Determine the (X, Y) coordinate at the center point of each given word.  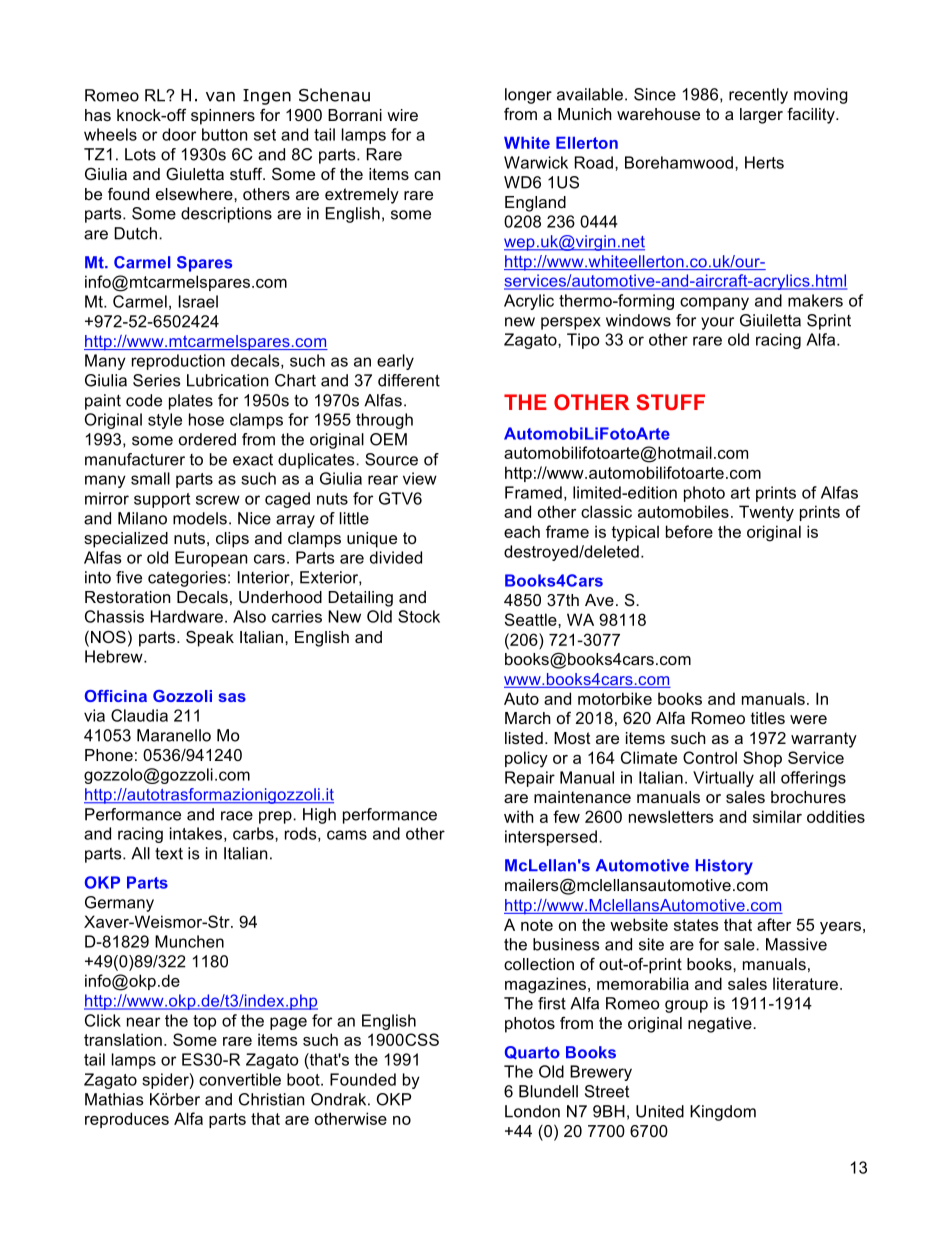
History (724, 867)
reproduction (178, 362)
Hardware (187, 616)
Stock (419, 616)
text (169, 854)
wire (402, 115)
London (532, 1111)
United (660, 1111)
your (717, 323)
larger (761, 116)
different (409, 380)
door (179, 134)
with (519, 816)
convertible (240, 1079)
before (689, 531)
